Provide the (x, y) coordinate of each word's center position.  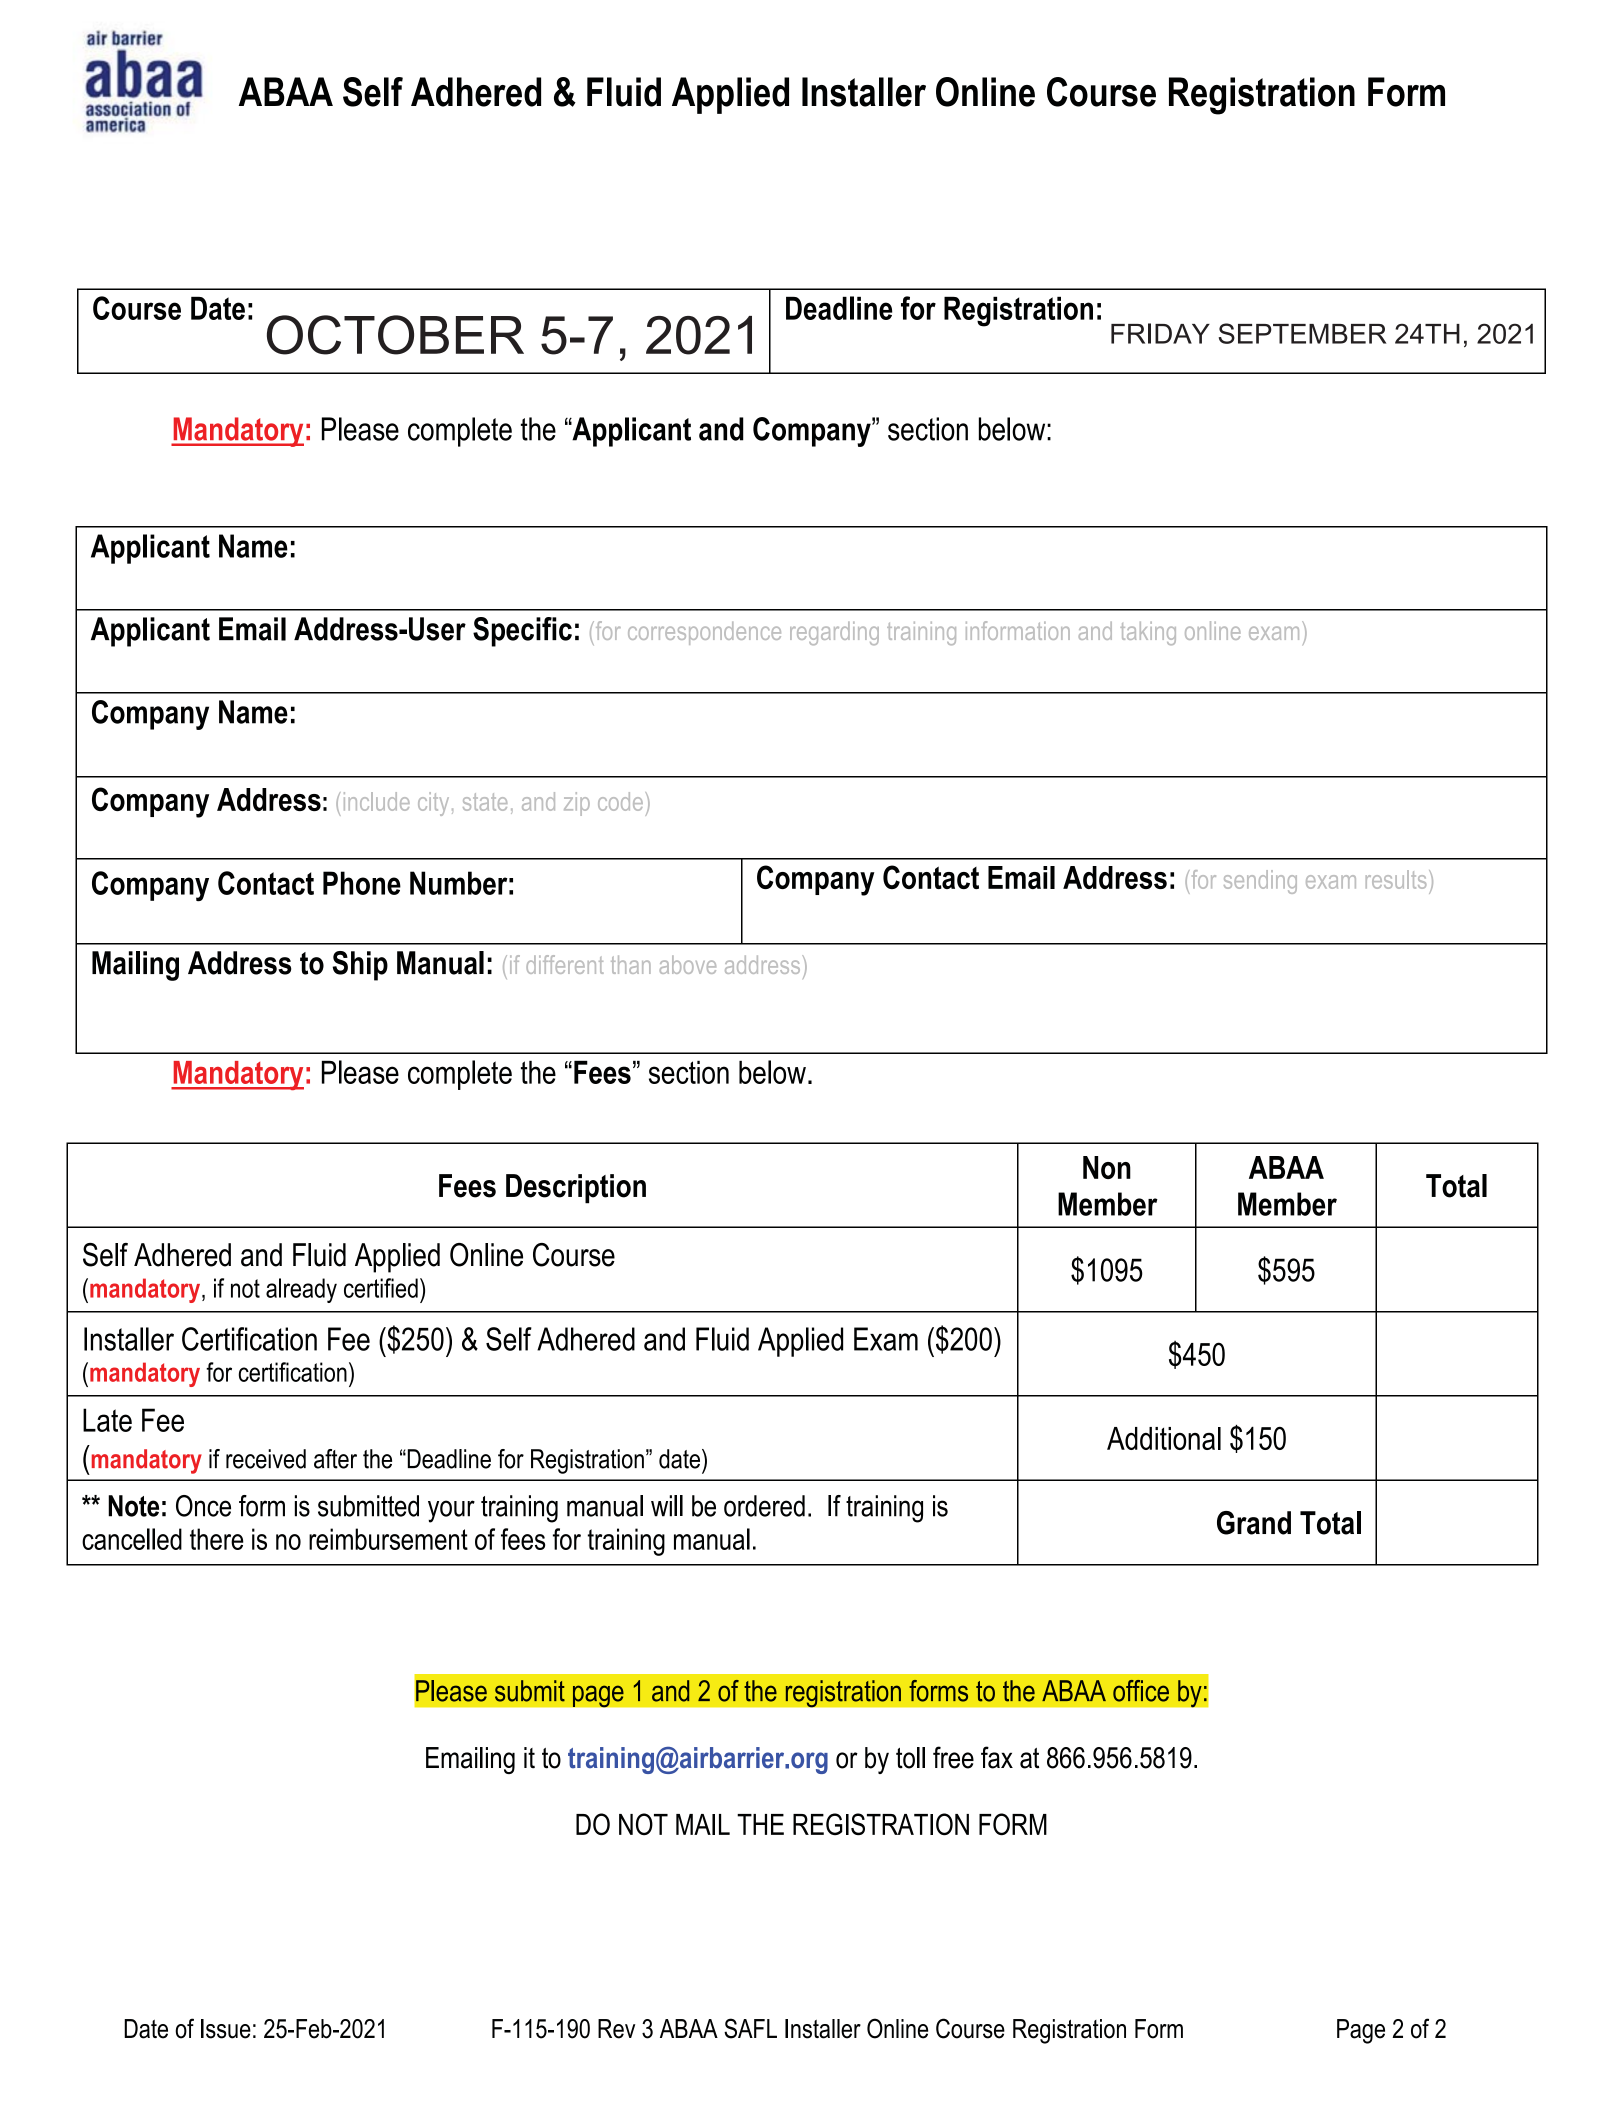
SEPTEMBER (1302, 333)
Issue (226, 2029)
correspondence (704, 633)
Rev (616, 2029)
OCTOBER (395, 335)
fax (997, 1757)
